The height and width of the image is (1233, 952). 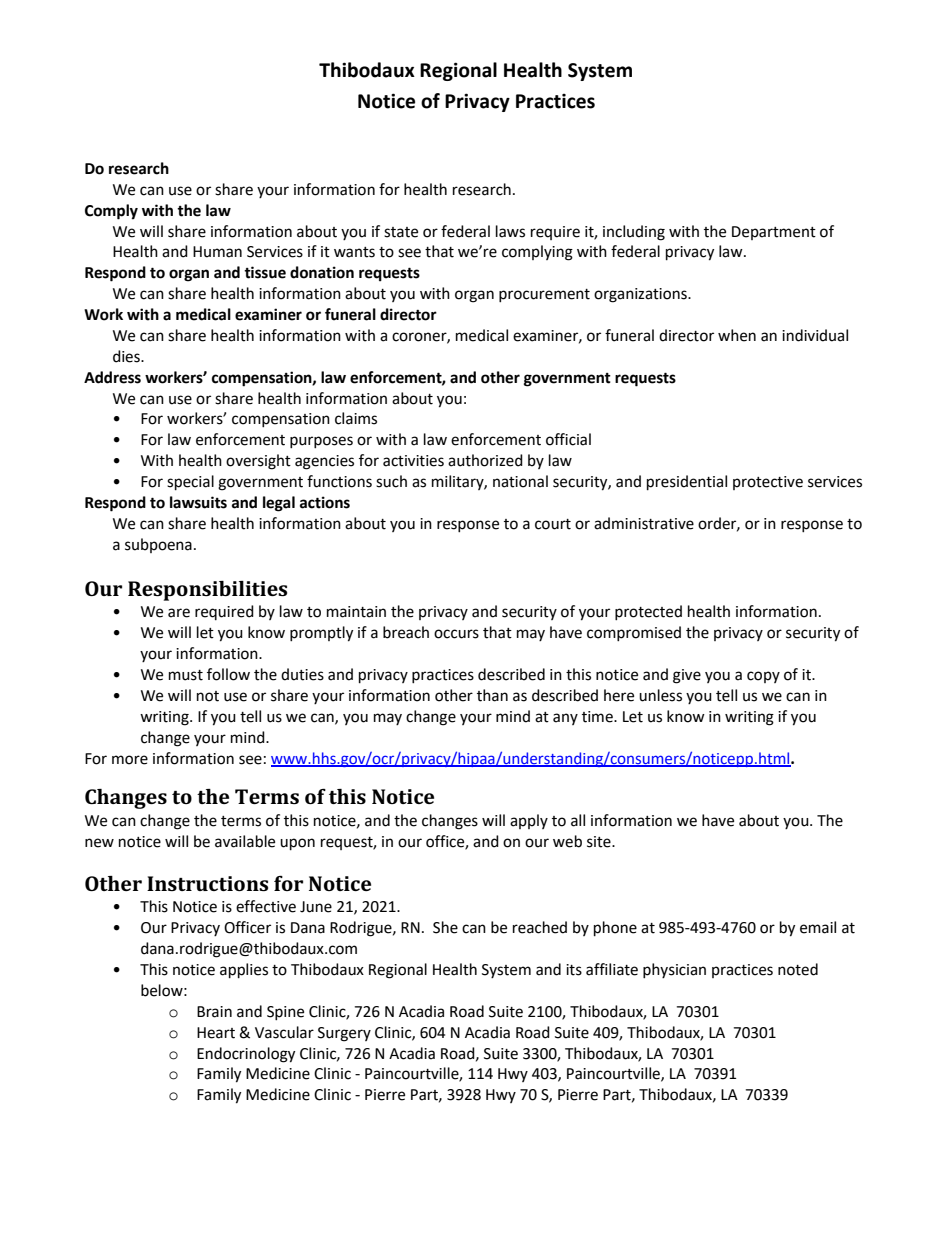 I want to click on available, so click(x=245, y=841).
